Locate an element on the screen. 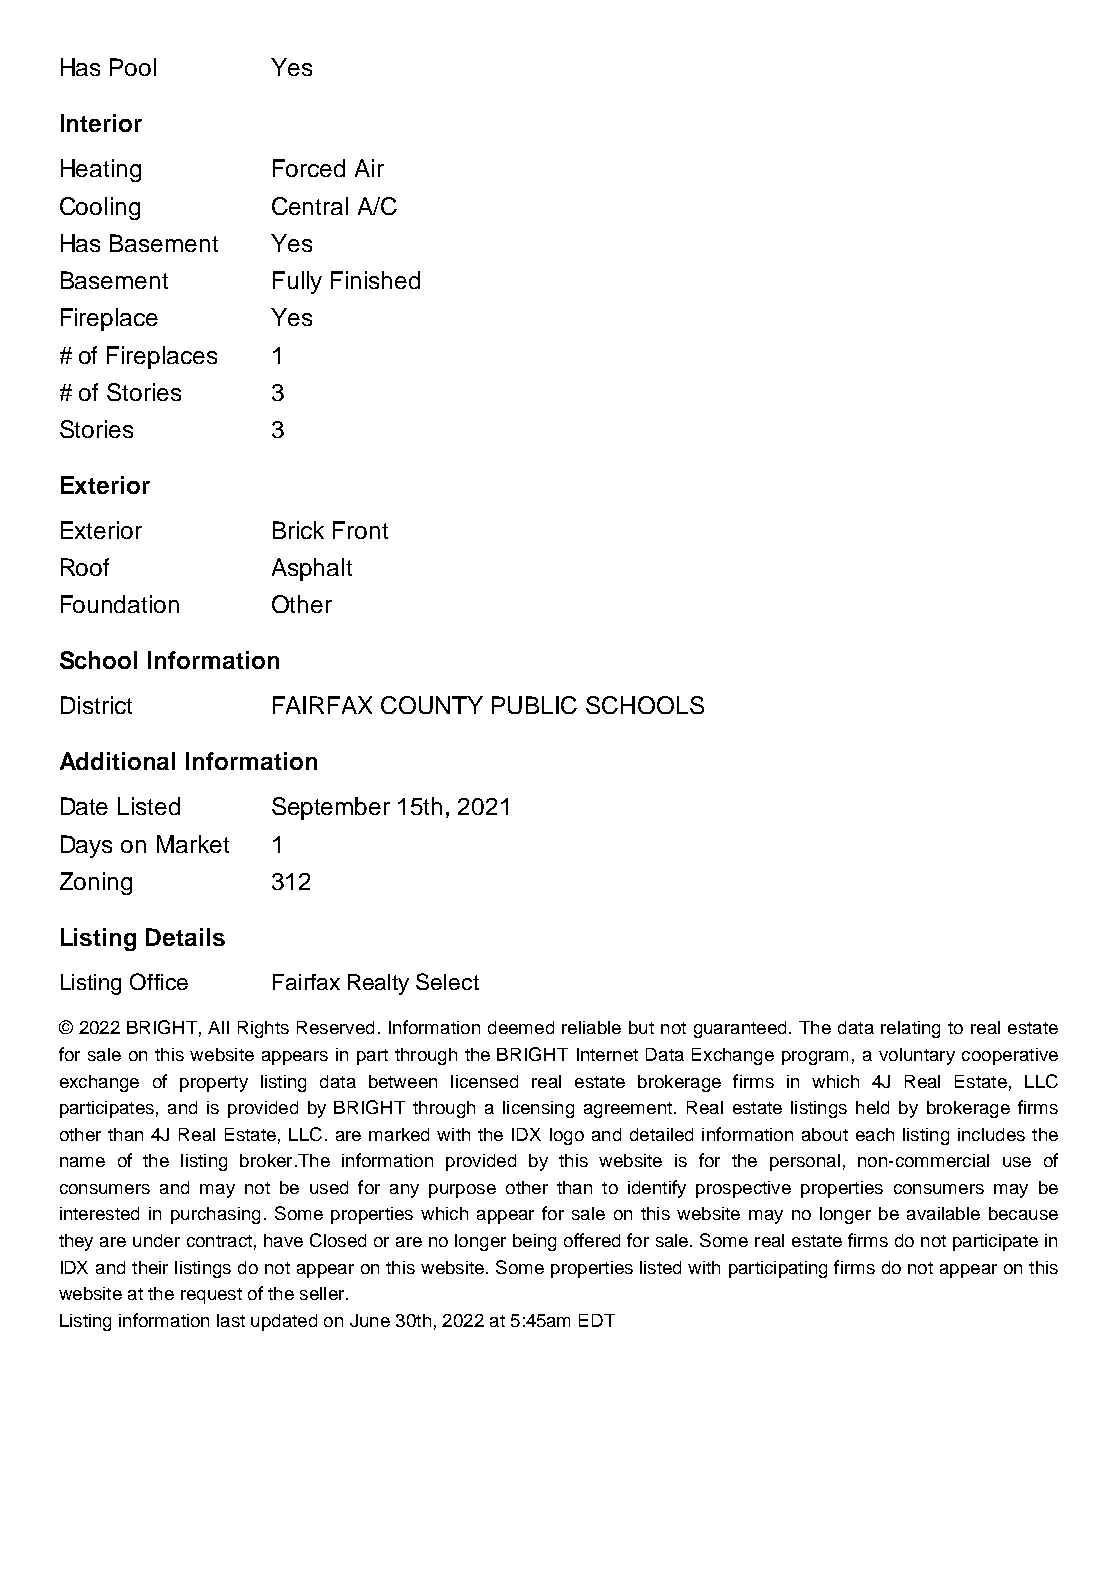 This screenshot has width=1117, height=1579. Brick is located at coordinates (298, 530).
